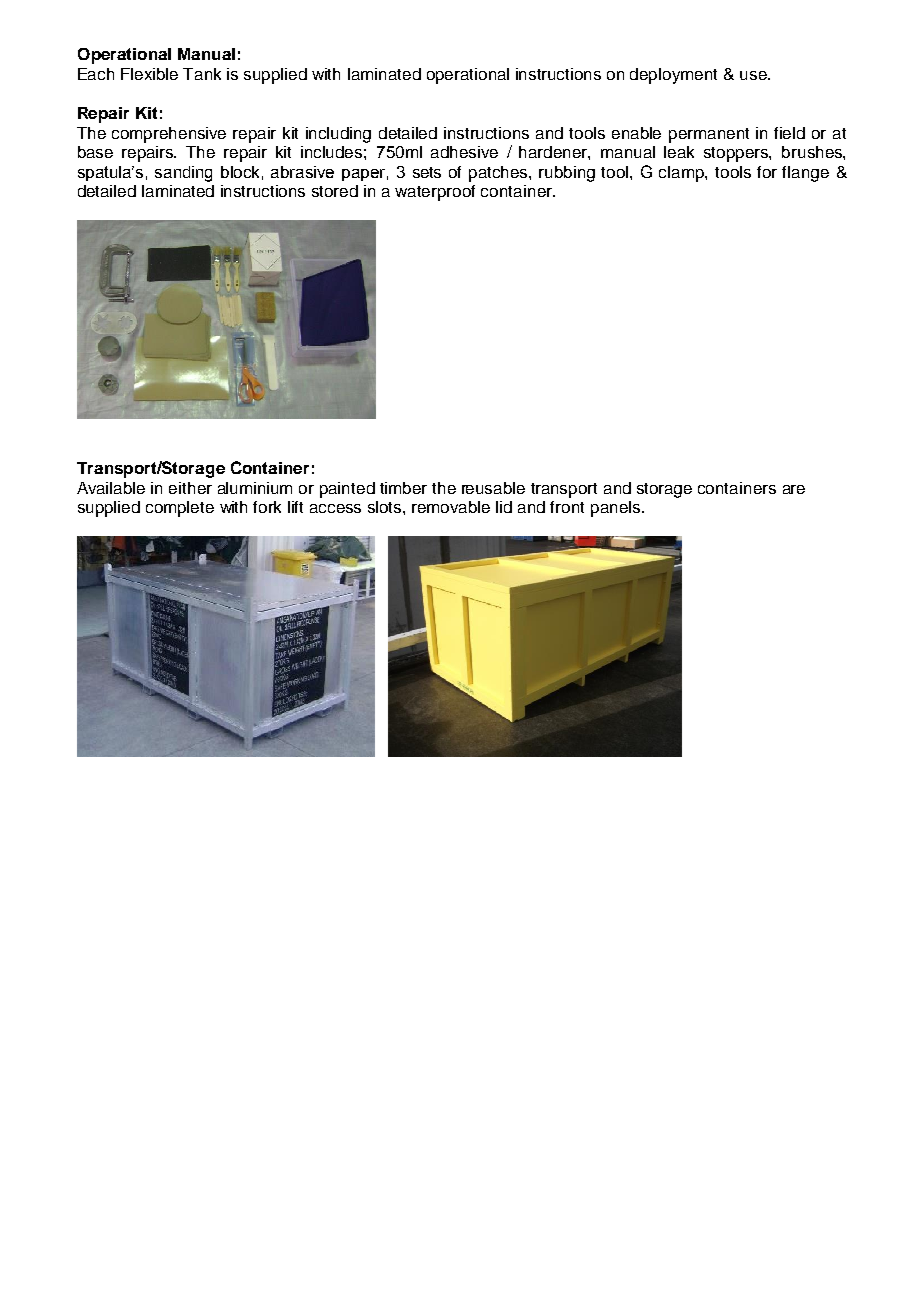 Image resolution: width=924 pixels, height=1308 pixels. Describe the element at coordinates (794, 489) in the screenshot. I see `are` at that location.
